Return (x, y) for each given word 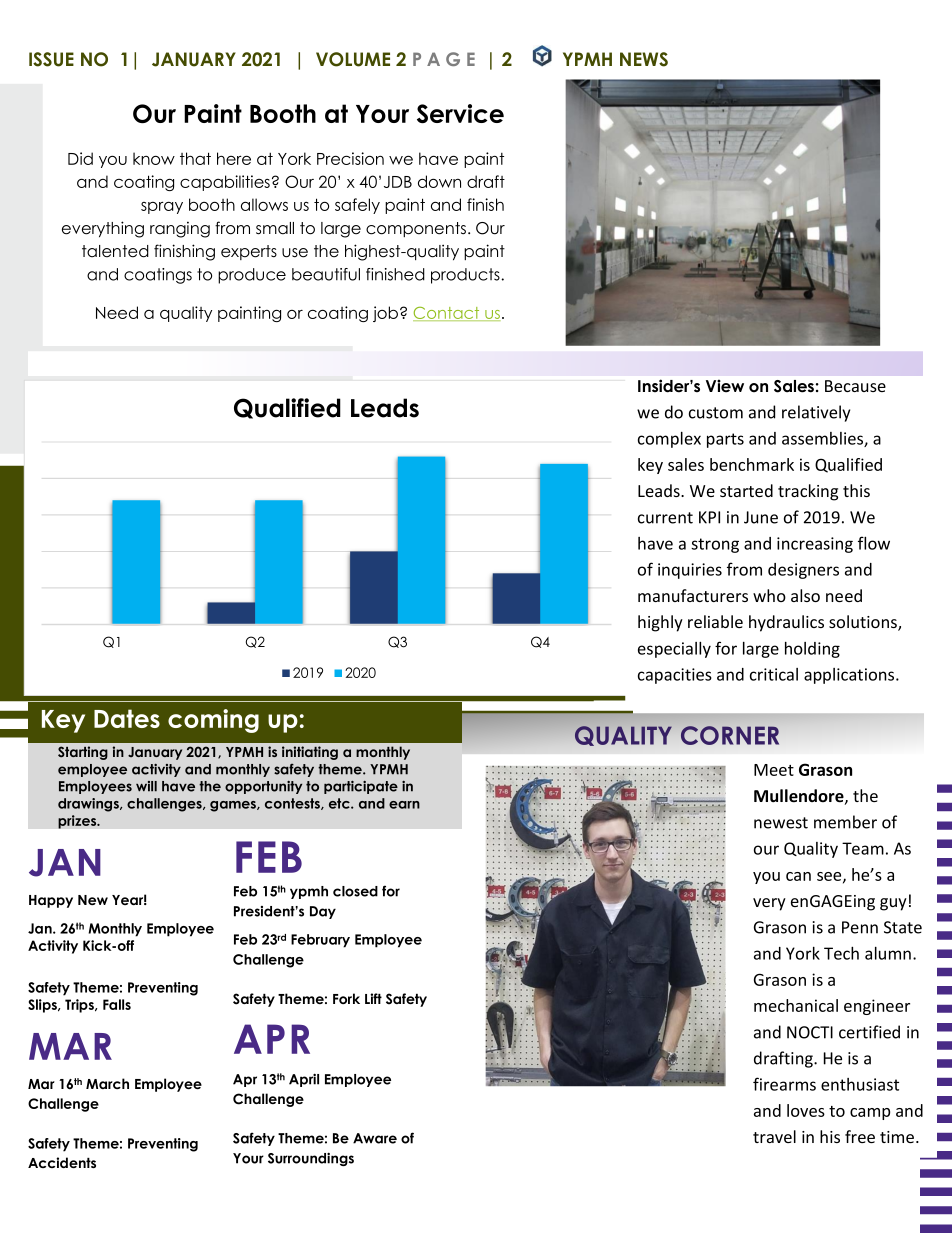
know (154, 158)
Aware (375, 1138)
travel (774, 1136)
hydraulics (786, 623)
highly (660, 623)
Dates (127, 718)
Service (460, 113)
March (107, 1083)
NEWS (644, 59)
